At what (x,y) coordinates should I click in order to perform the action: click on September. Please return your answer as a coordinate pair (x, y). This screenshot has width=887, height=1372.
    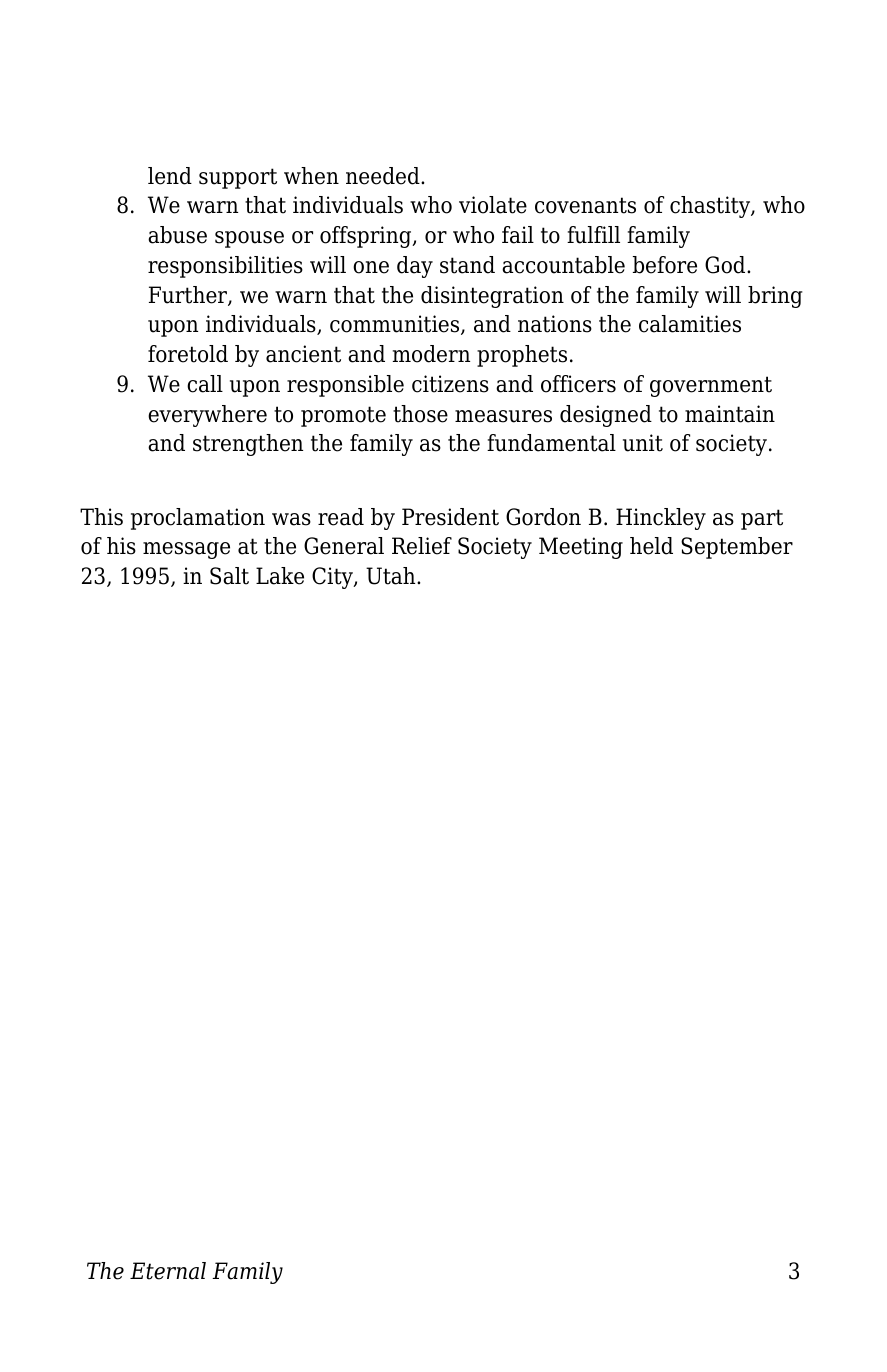
    Looking at the image, I should click on (737, 548).
